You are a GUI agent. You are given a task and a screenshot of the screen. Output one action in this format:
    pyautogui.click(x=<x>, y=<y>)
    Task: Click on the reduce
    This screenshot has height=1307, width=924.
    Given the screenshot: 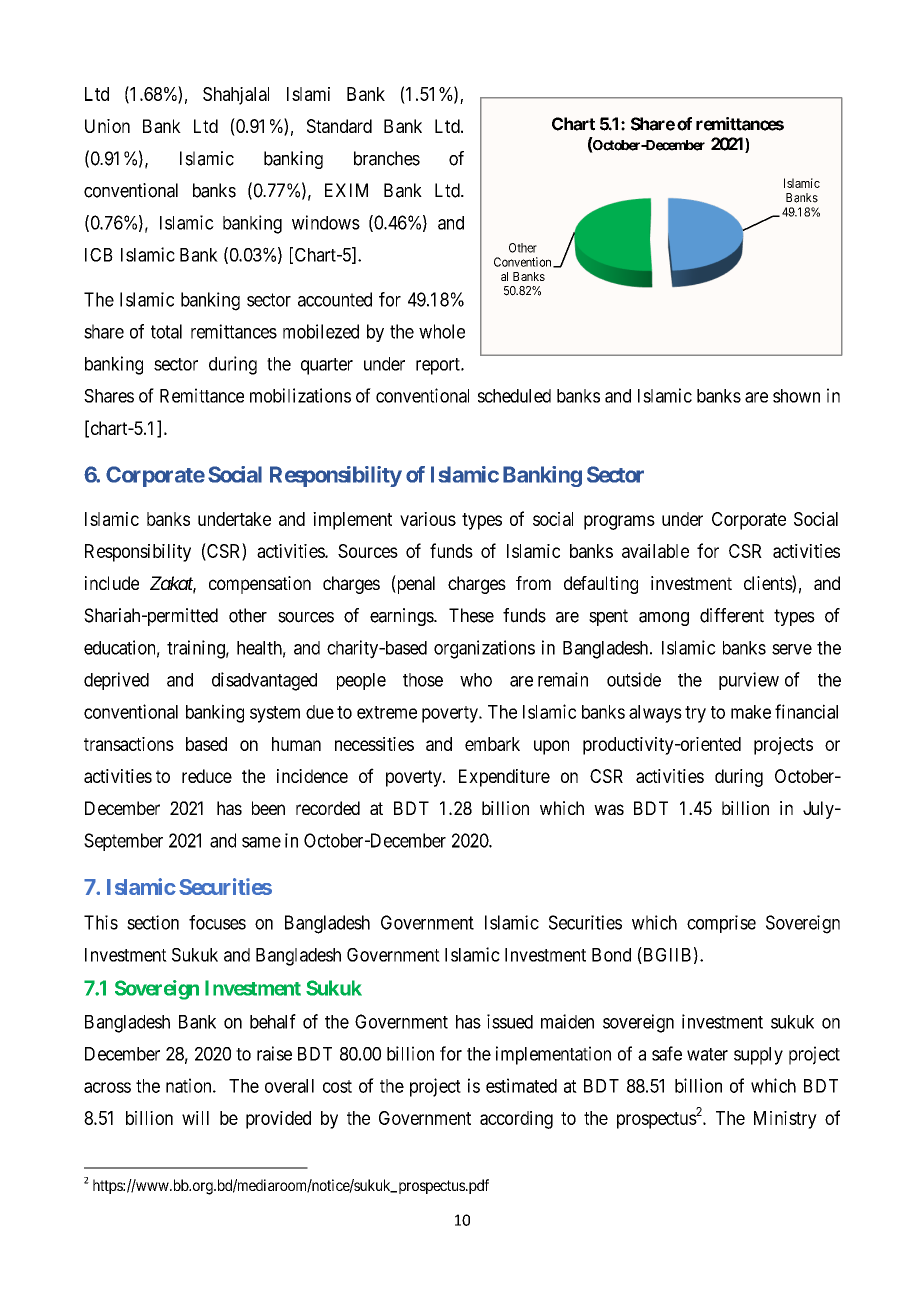 What is the action you would take?
    pyautogui.click(x=207, y=776)
